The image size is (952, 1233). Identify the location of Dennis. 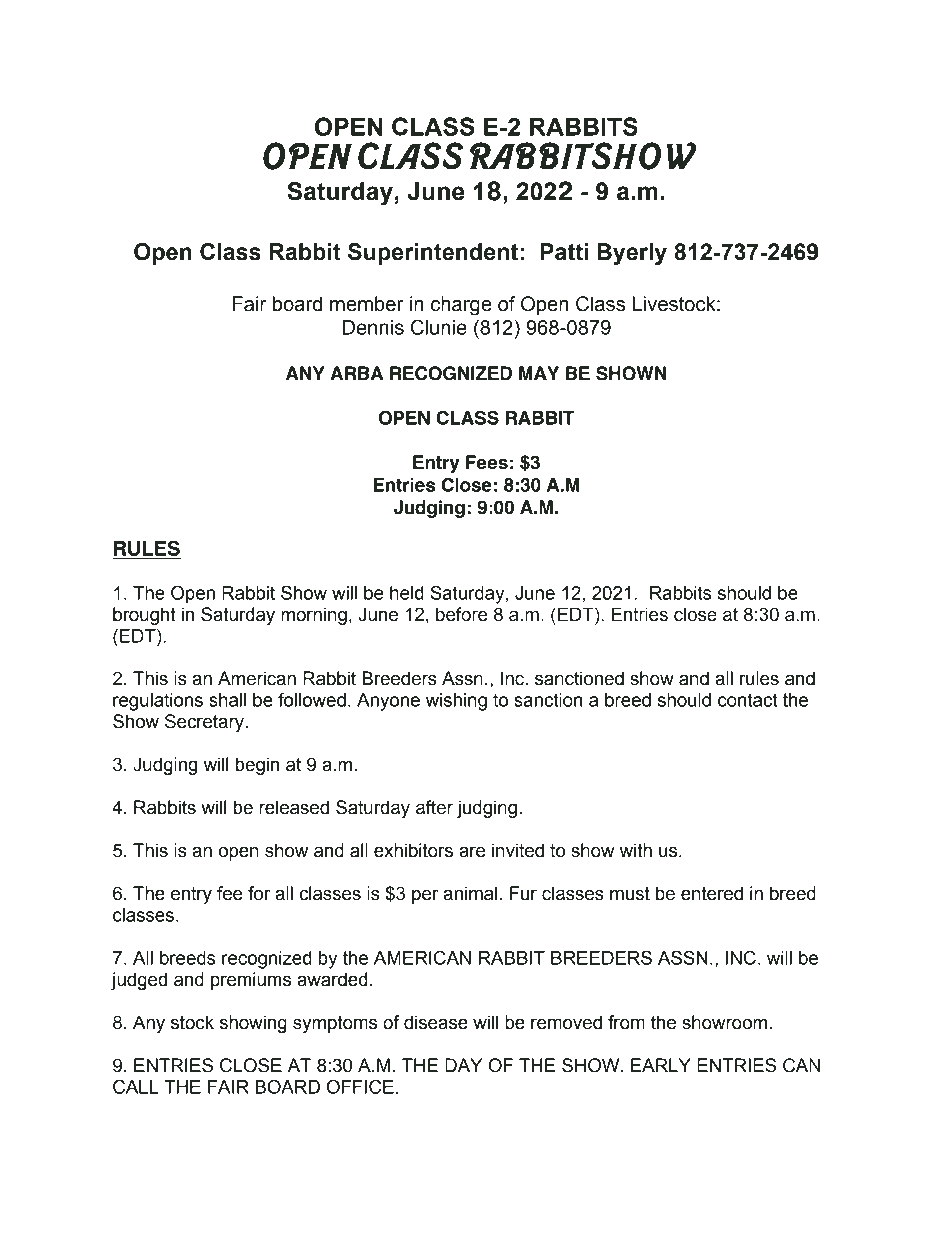
(373, 327).
